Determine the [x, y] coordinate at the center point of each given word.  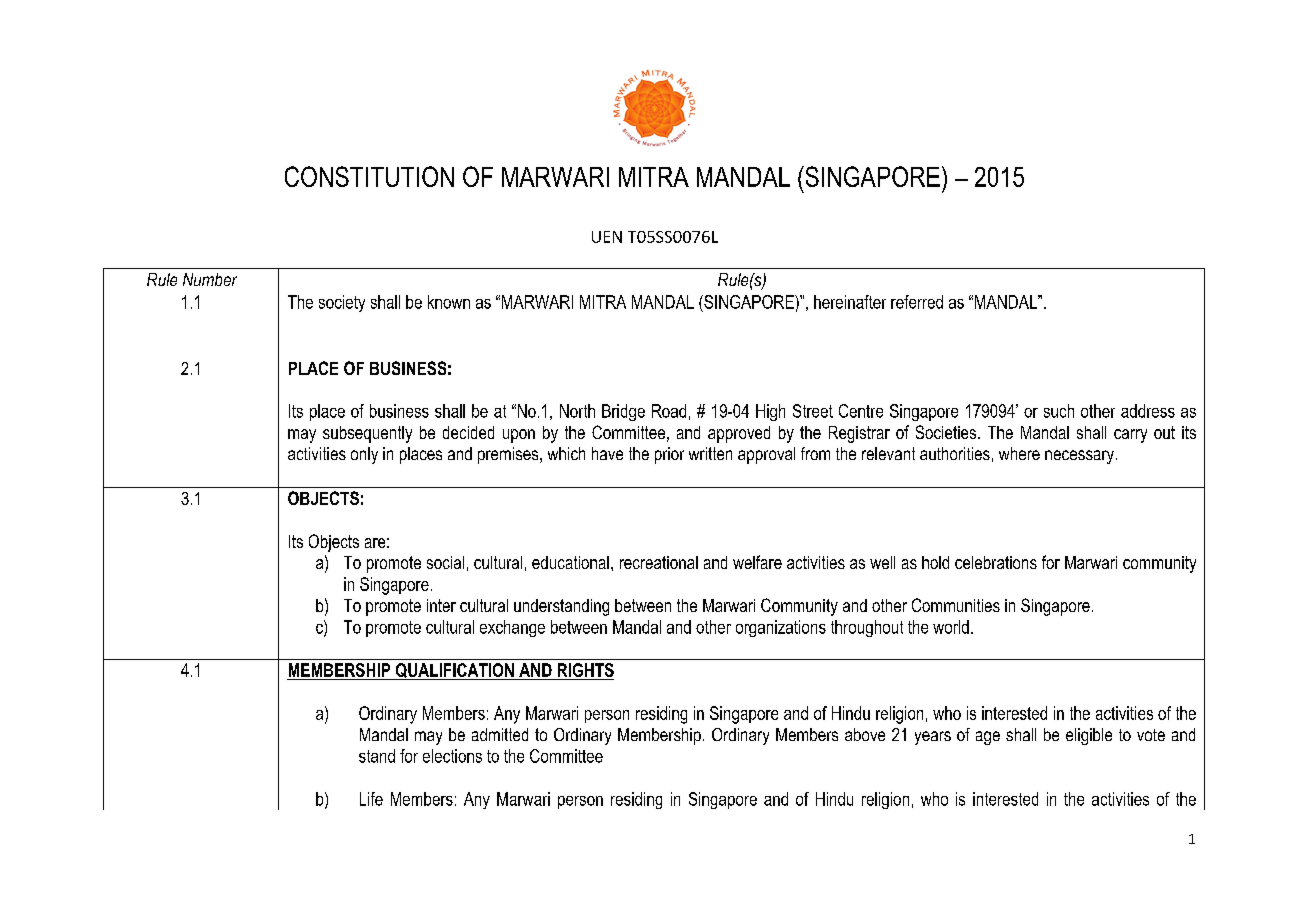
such [1059, 411]
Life [371, 799]
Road [669, 411]
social [445, 562]
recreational [659, 562]
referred [917, 302]
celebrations [996, 562]
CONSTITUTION [369, 176]
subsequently [367, 434]
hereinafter [850, 302]
